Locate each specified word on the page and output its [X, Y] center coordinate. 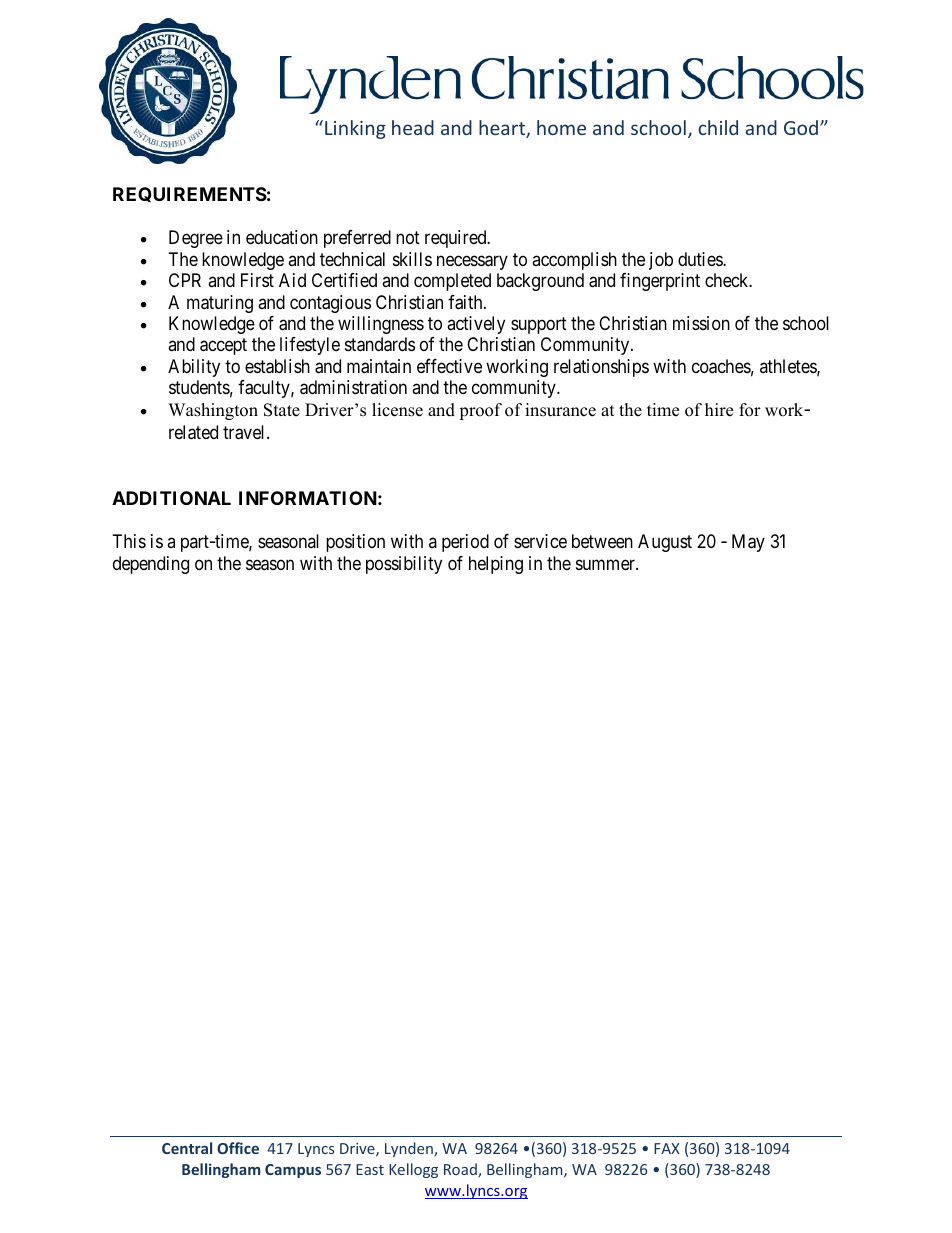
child [718, 127]
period [465, 543]
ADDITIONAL [171, 498]
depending [151, 565]
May [748, 543]
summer [607, 564]
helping [496, 565]
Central [187, 1148]
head [413, 127]
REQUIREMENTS [190, 194]
